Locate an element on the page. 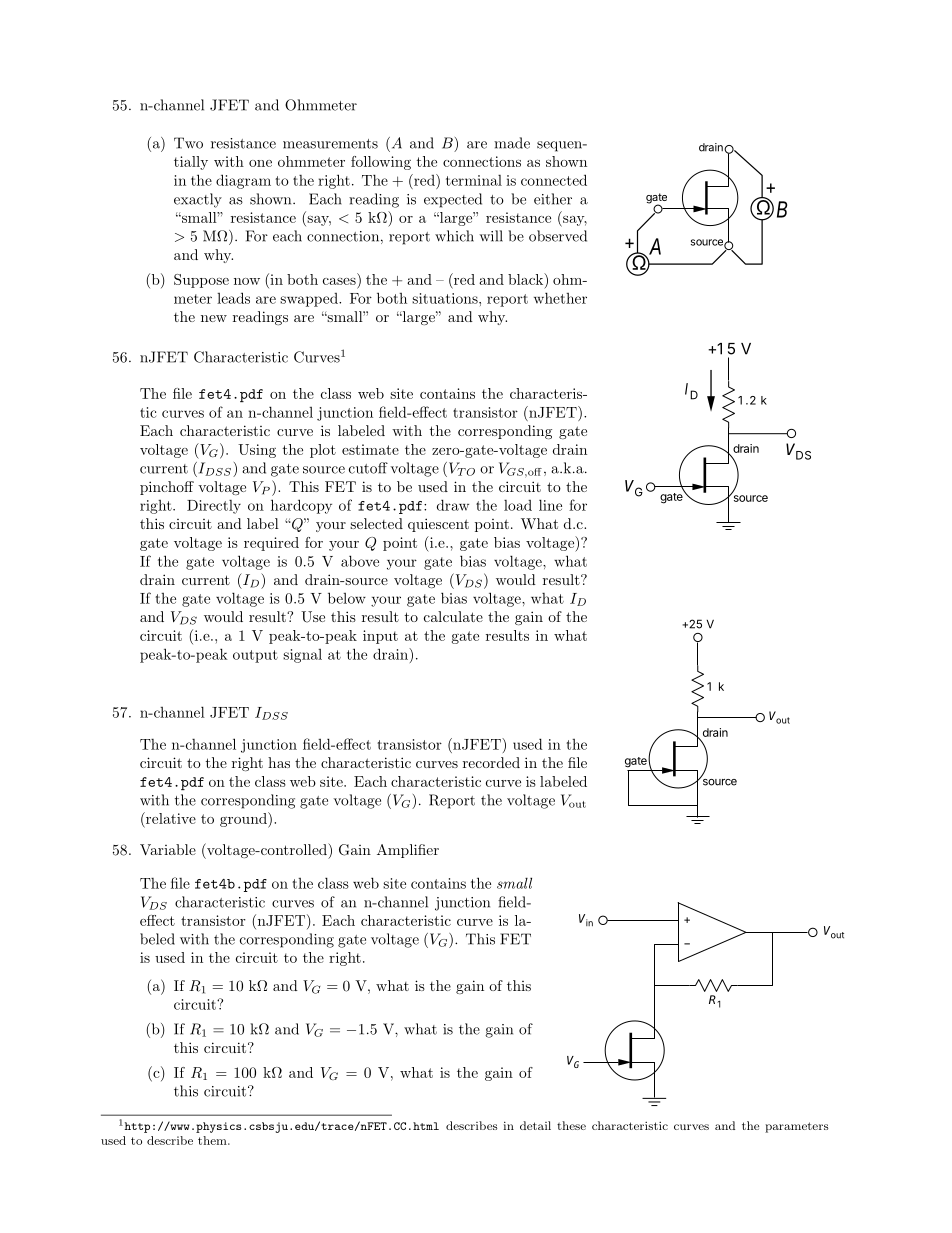 The width and height of the image is (952, 1233). detail is located at coordinates (535, 1125).
